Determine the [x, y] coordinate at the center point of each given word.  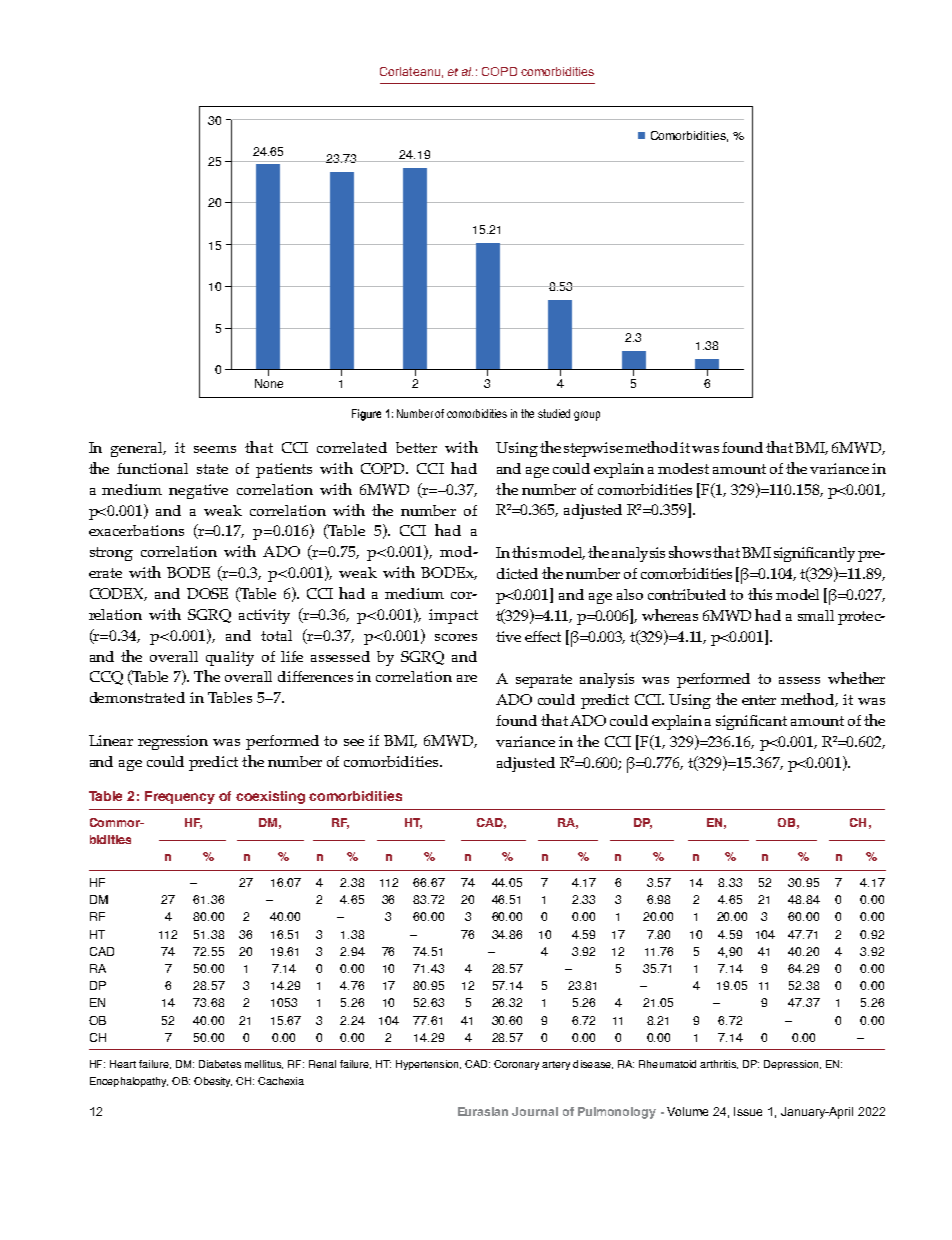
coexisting [270, 797]
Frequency [180, 797]
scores [456, 637]
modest [683, 468]
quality [230, 658]
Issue [748, 1111]
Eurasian [483, 1111]
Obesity [213, 1082]
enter [759, 700]
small [816, 615]
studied [554, 413]
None [269, 383]
